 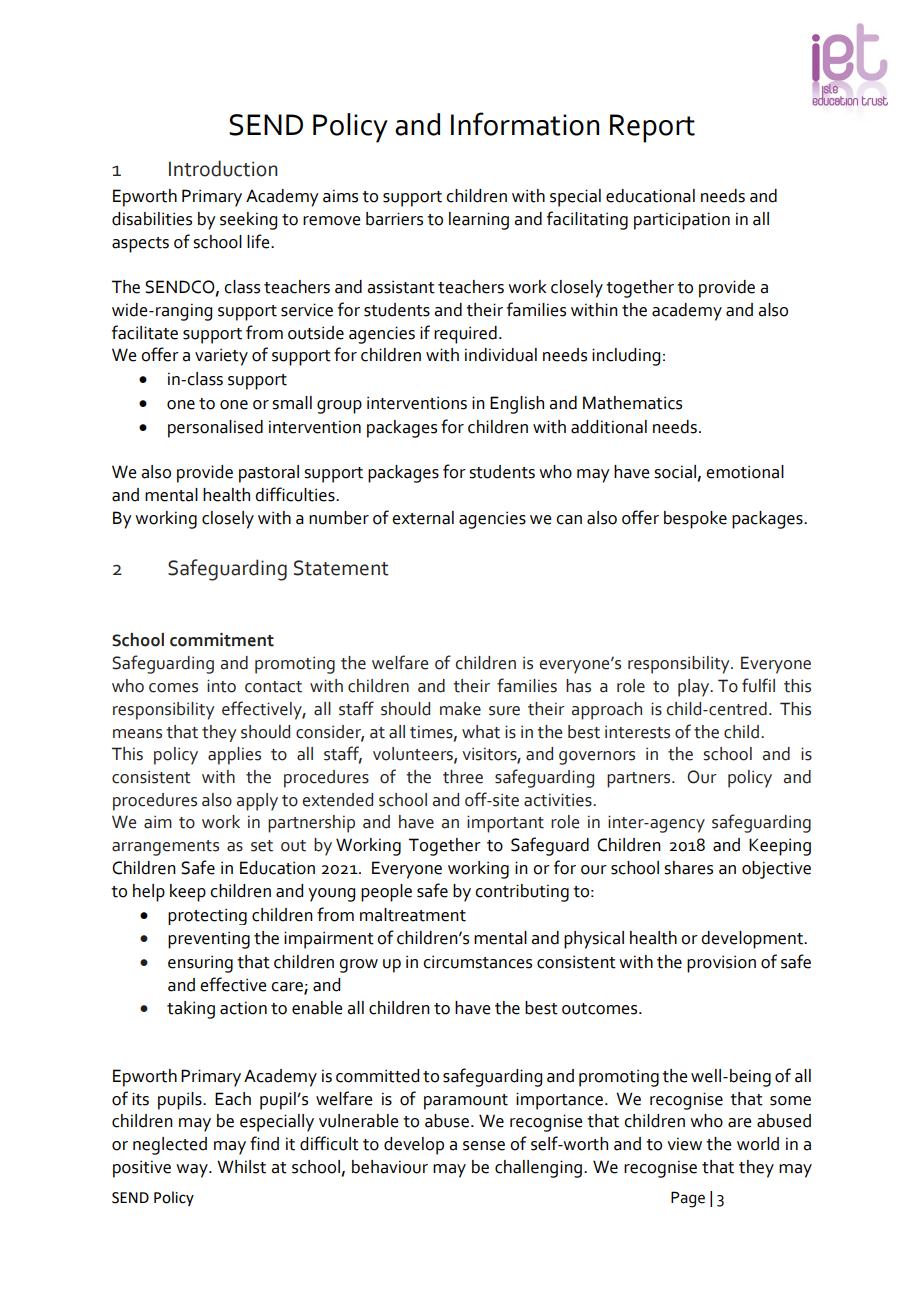 I want to click on external, so click(x=423, y=518).
